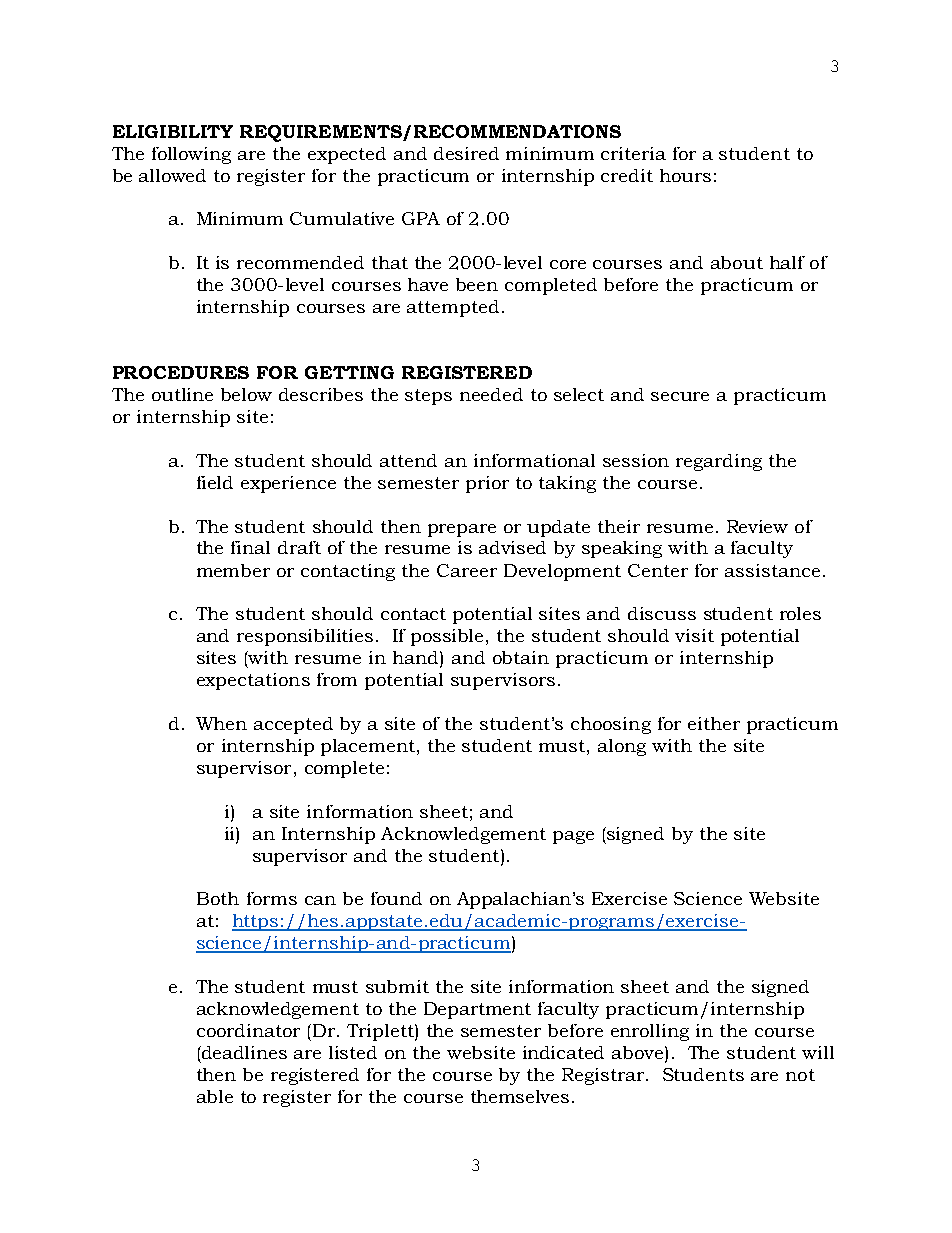 Image resolution: width=952 pixels, height=1233 pixels. What do you see at coordinates (573, 837) in the document?
I see `page` at bounding box center [573, 837].
